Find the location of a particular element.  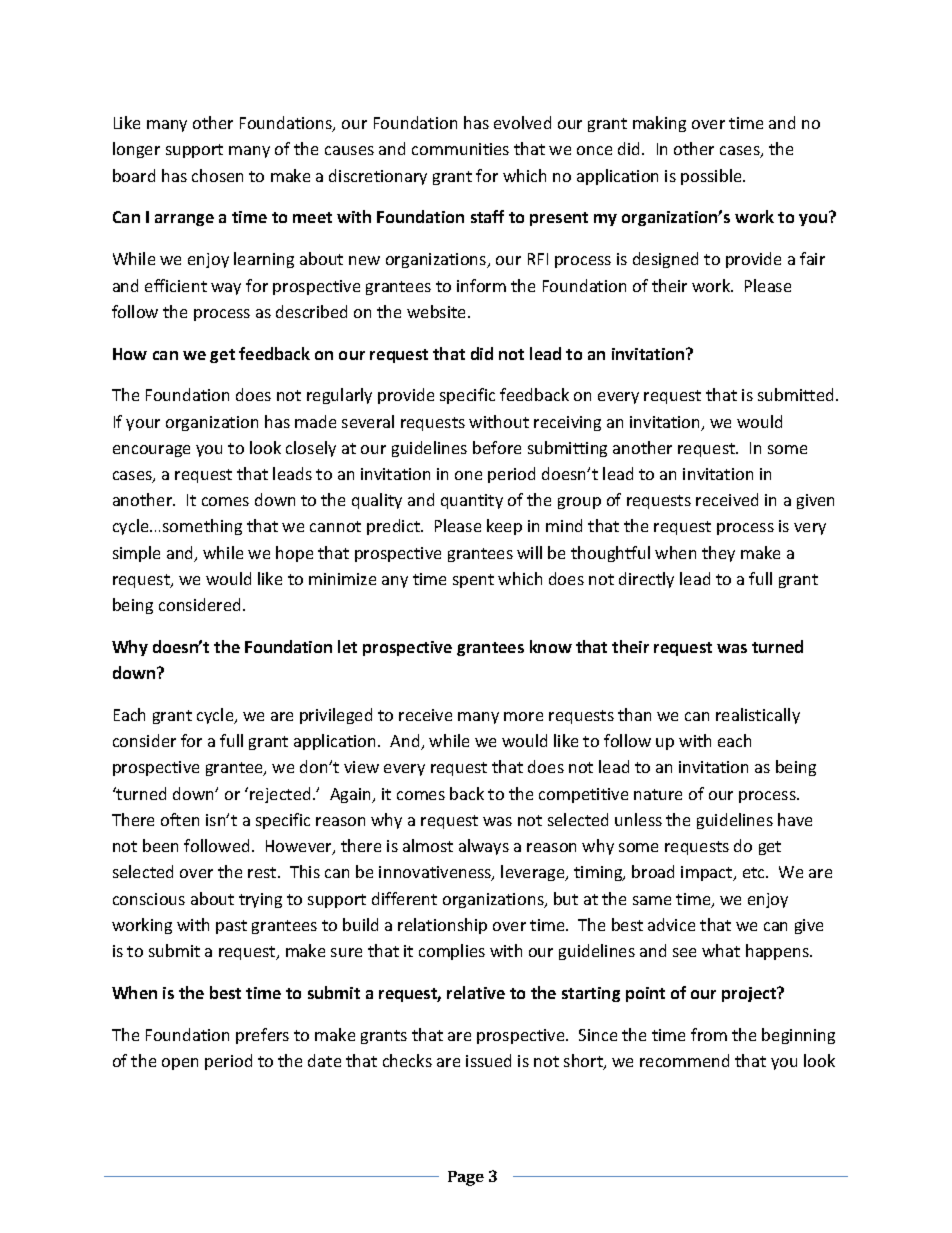

chosen is located at coordinates (217, 175).
